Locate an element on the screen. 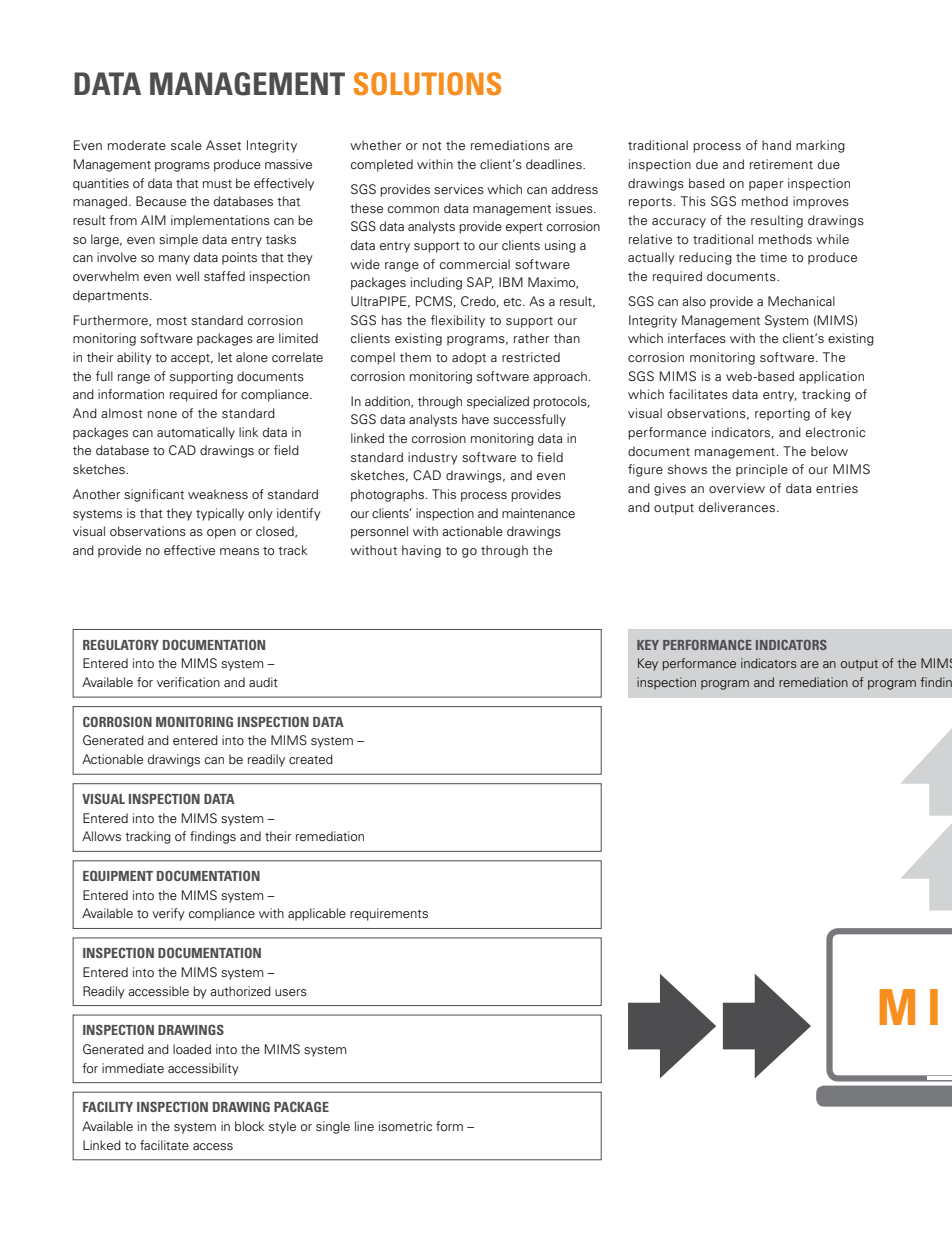 The image size is (952, 1233). SOLUTIONS is located at coordinates (427, 83).
